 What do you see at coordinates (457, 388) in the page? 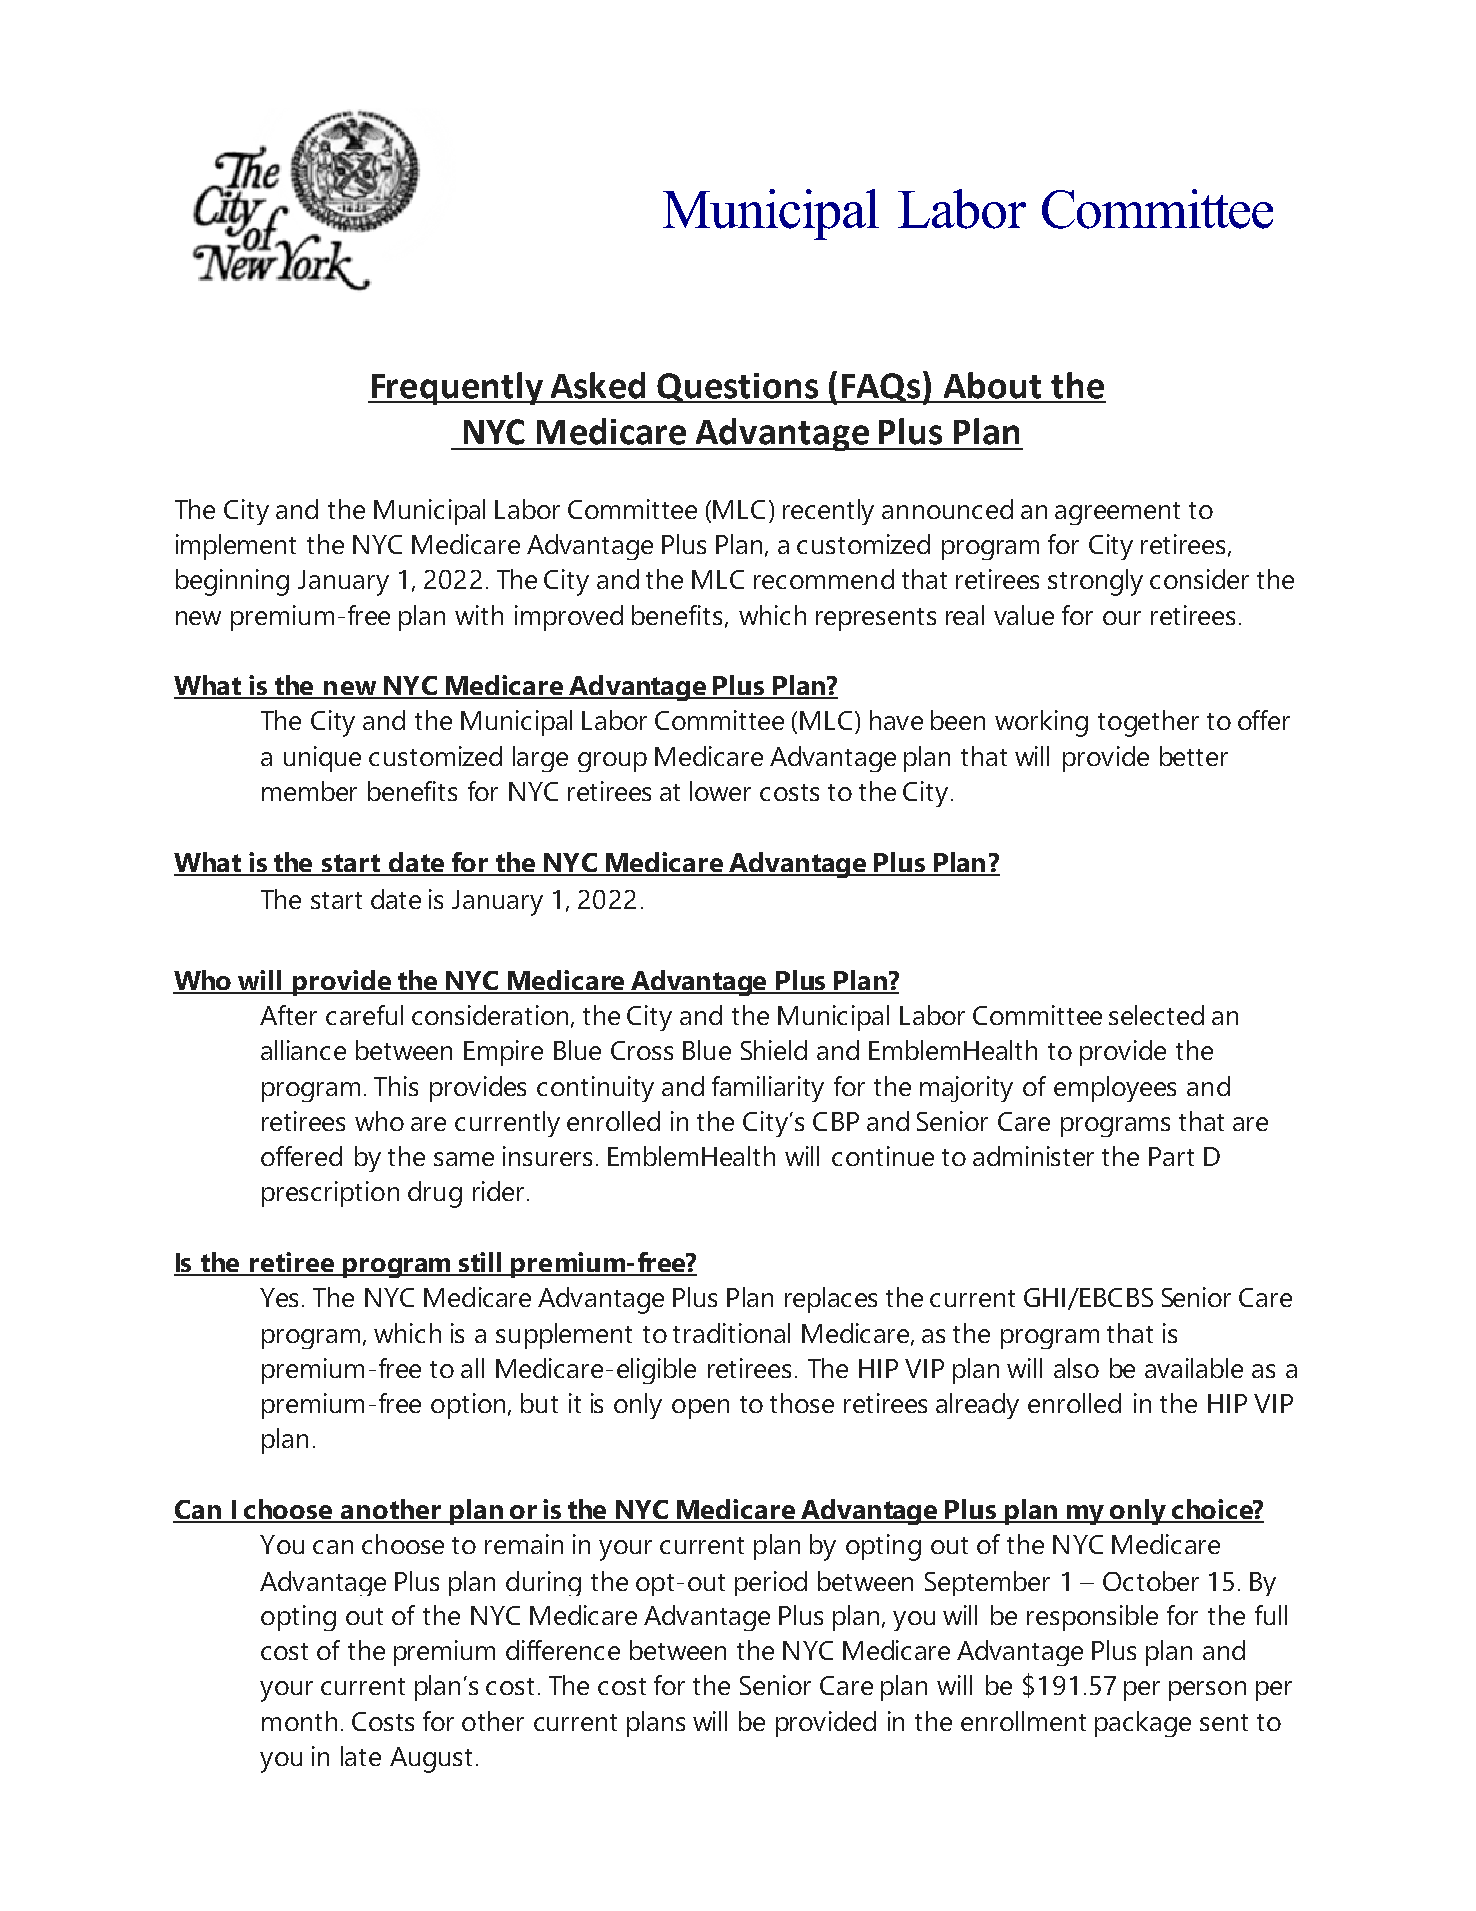
I see `Frequently` at bounding box center [457, 388].
